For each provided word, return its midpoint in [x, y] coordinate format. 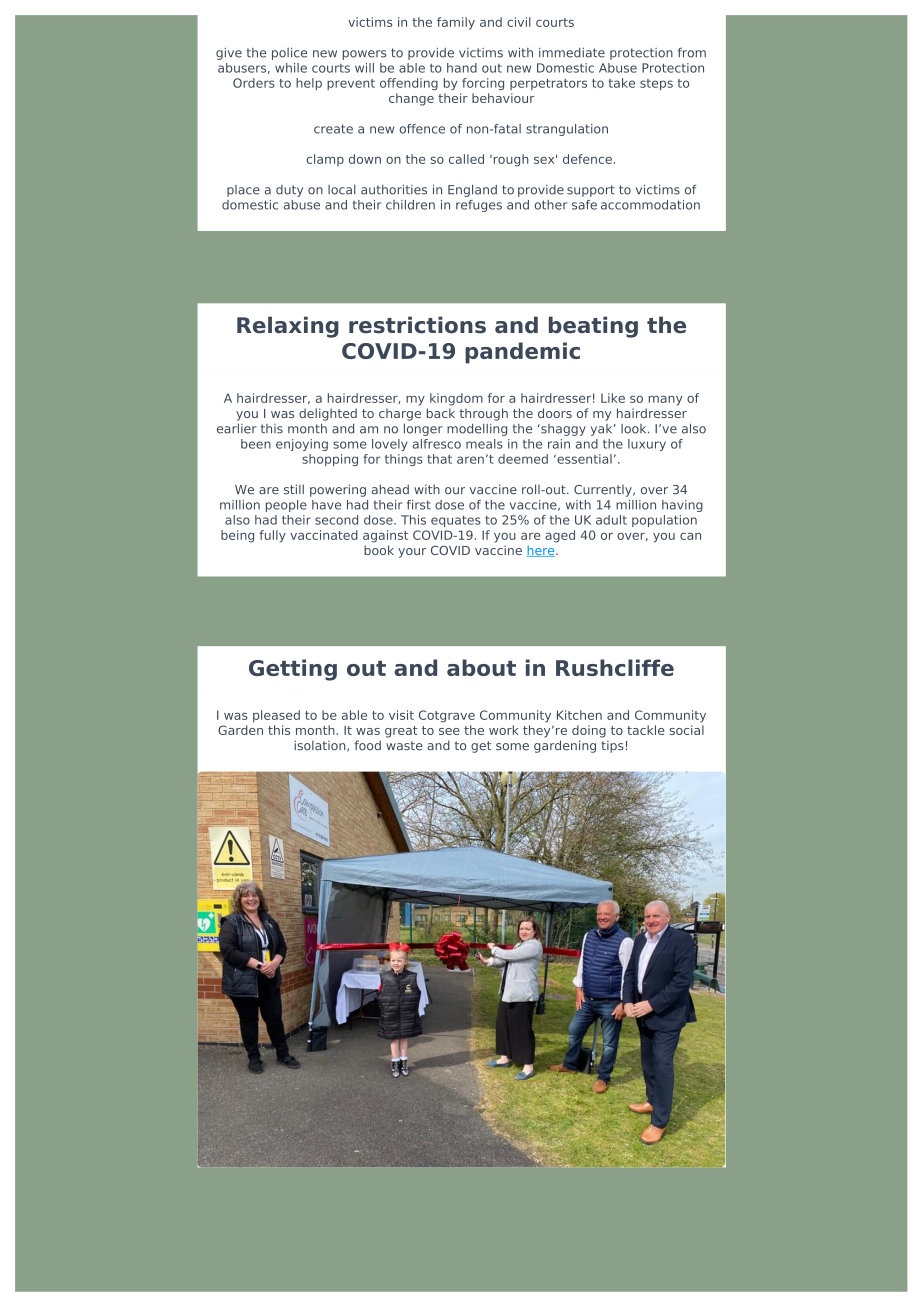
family [456, 23]
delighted [328, 414]
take [621, 83]
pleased [276, 716]
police [289, 54]
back [441, 413]
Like [613, 398]
